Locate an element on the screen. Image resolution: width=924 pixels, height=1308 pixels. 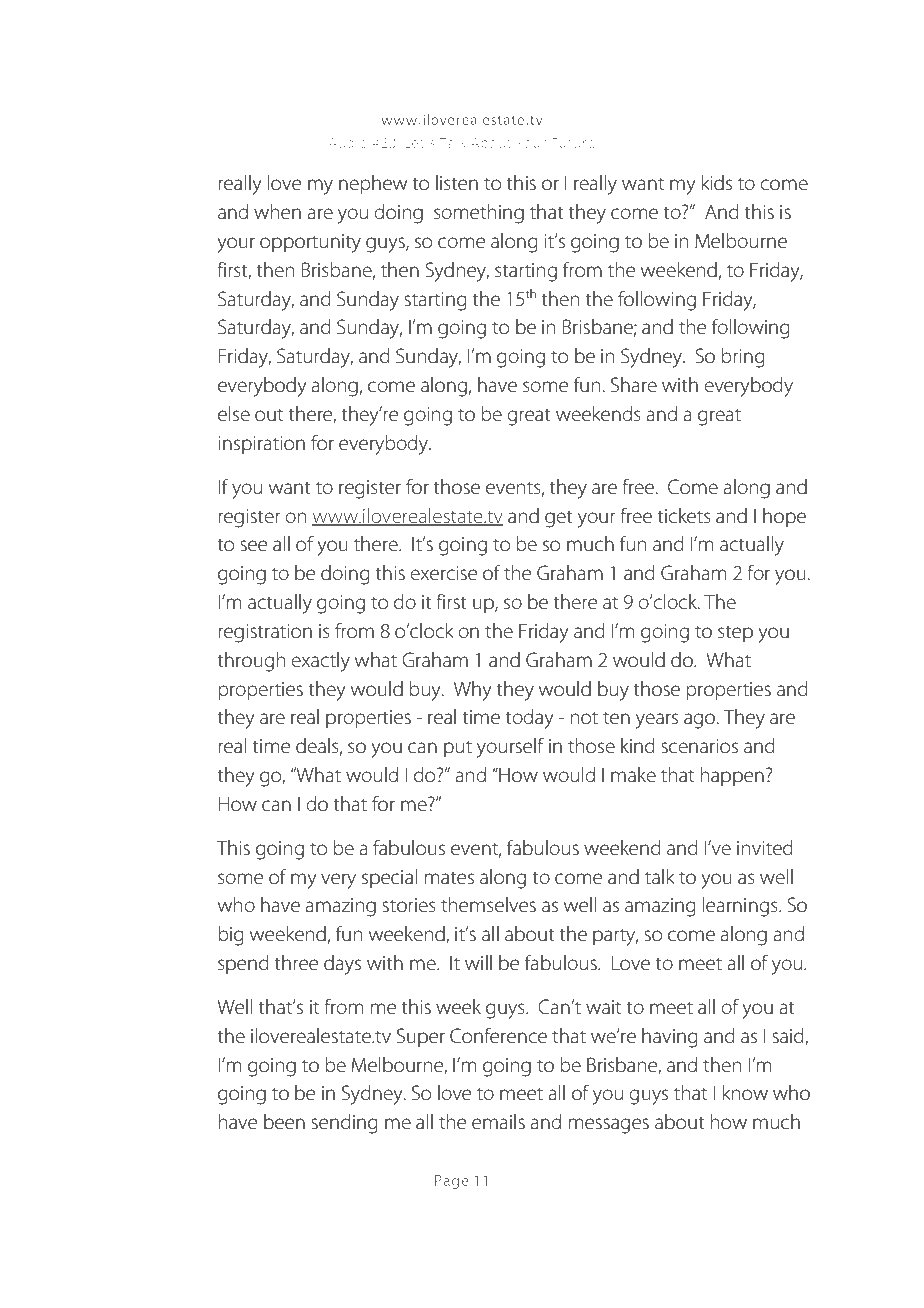
three is located at coordinates (296, 963).
